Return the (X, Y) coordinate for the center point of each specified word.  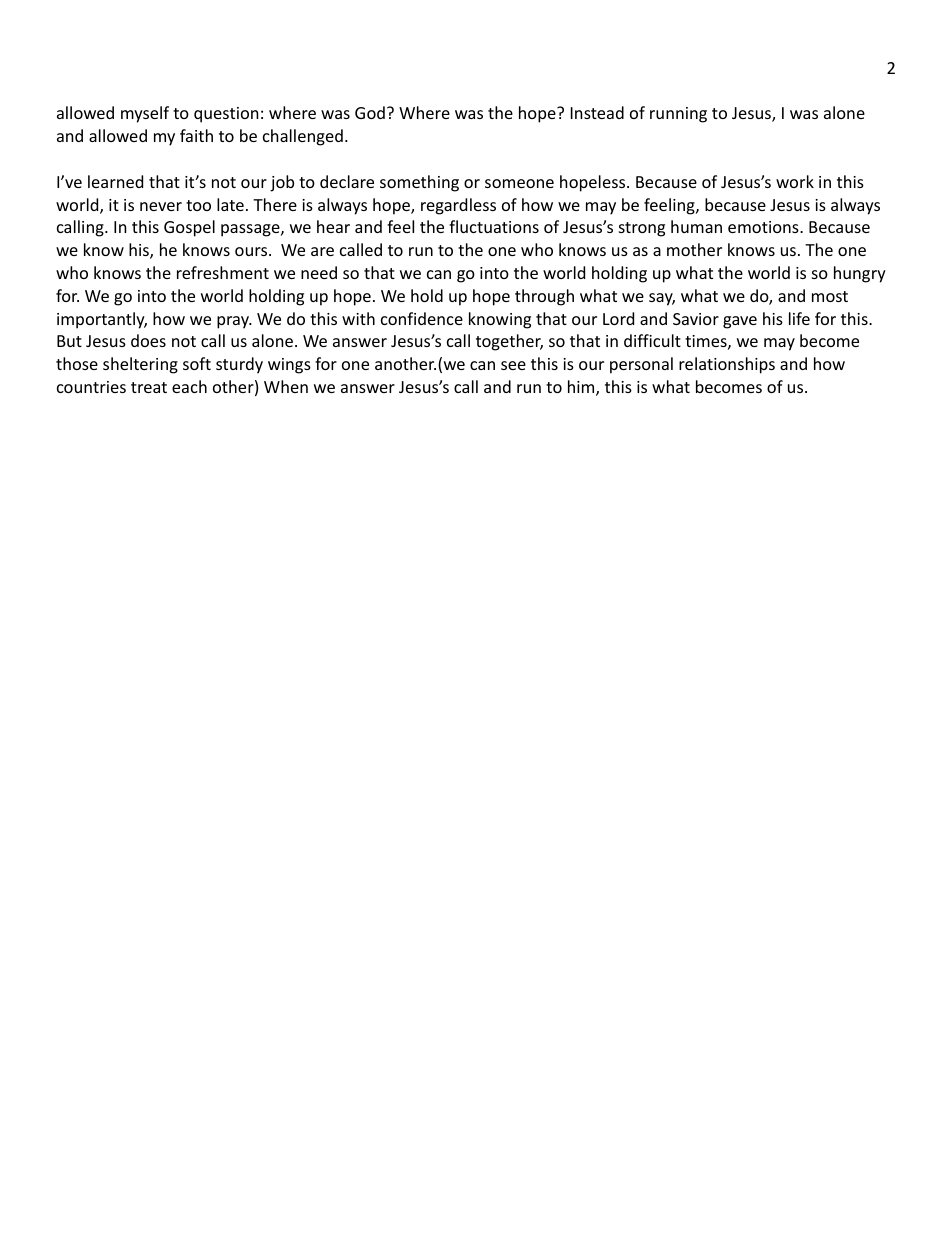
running (678, 115)
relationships (727, 365)
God (370, 112)
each (189, 386)
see (513, 365)
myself (145, 114)
